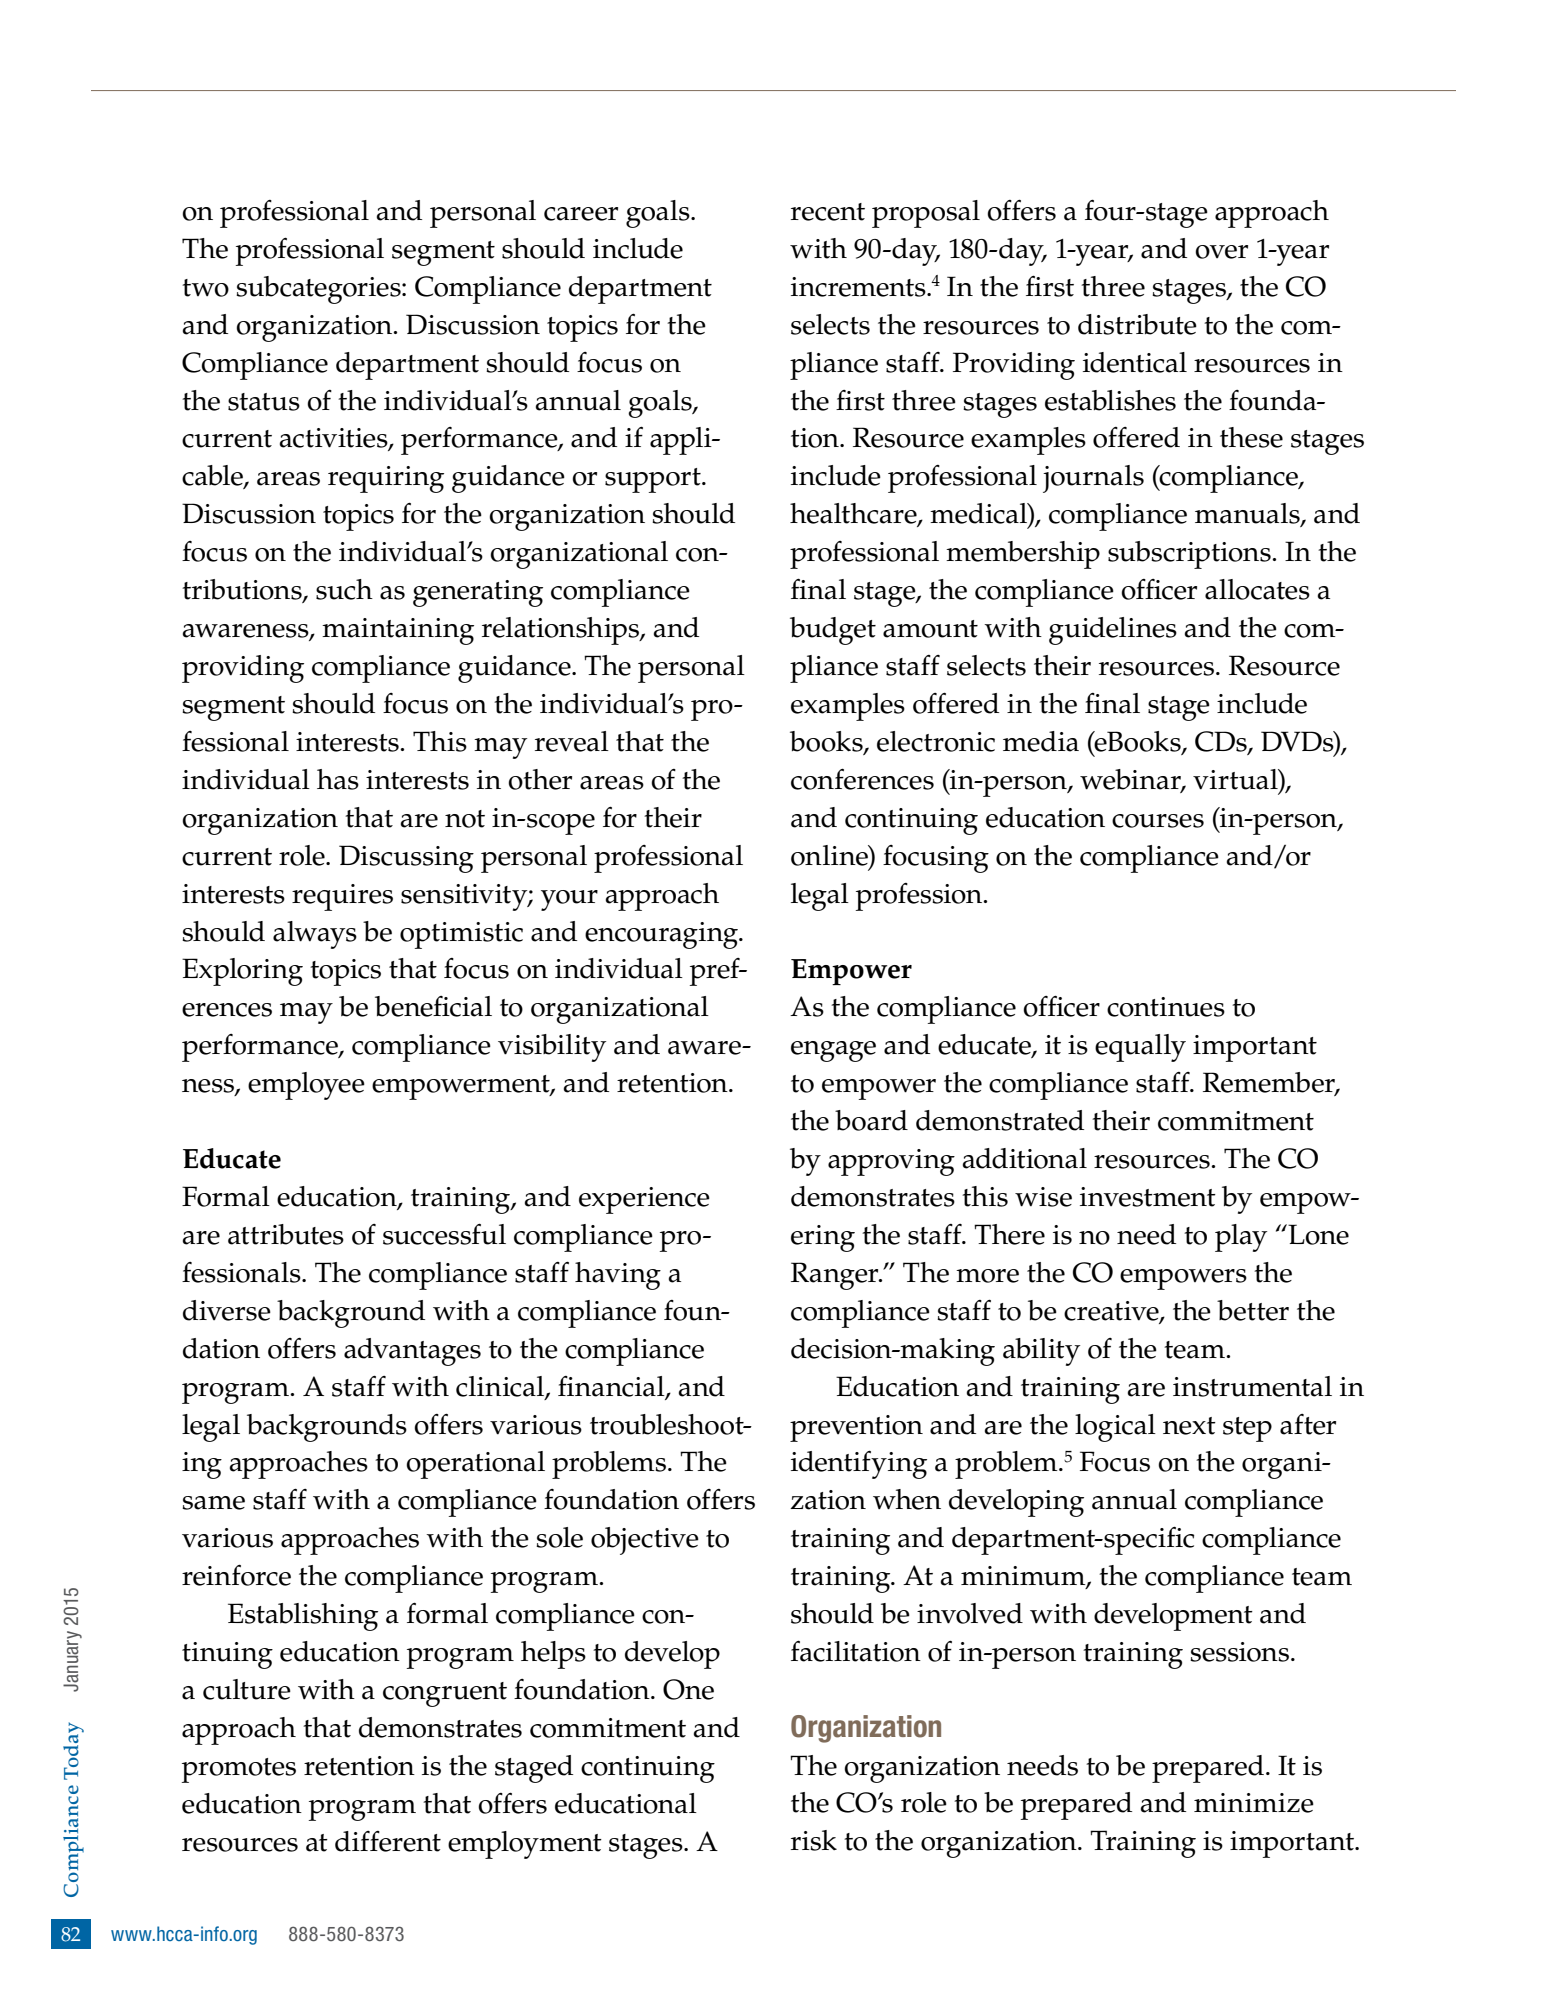  What do you see at coordinates (388, 1841) in the screenshot?
I see `different` at bounding box center [388, 1841].
